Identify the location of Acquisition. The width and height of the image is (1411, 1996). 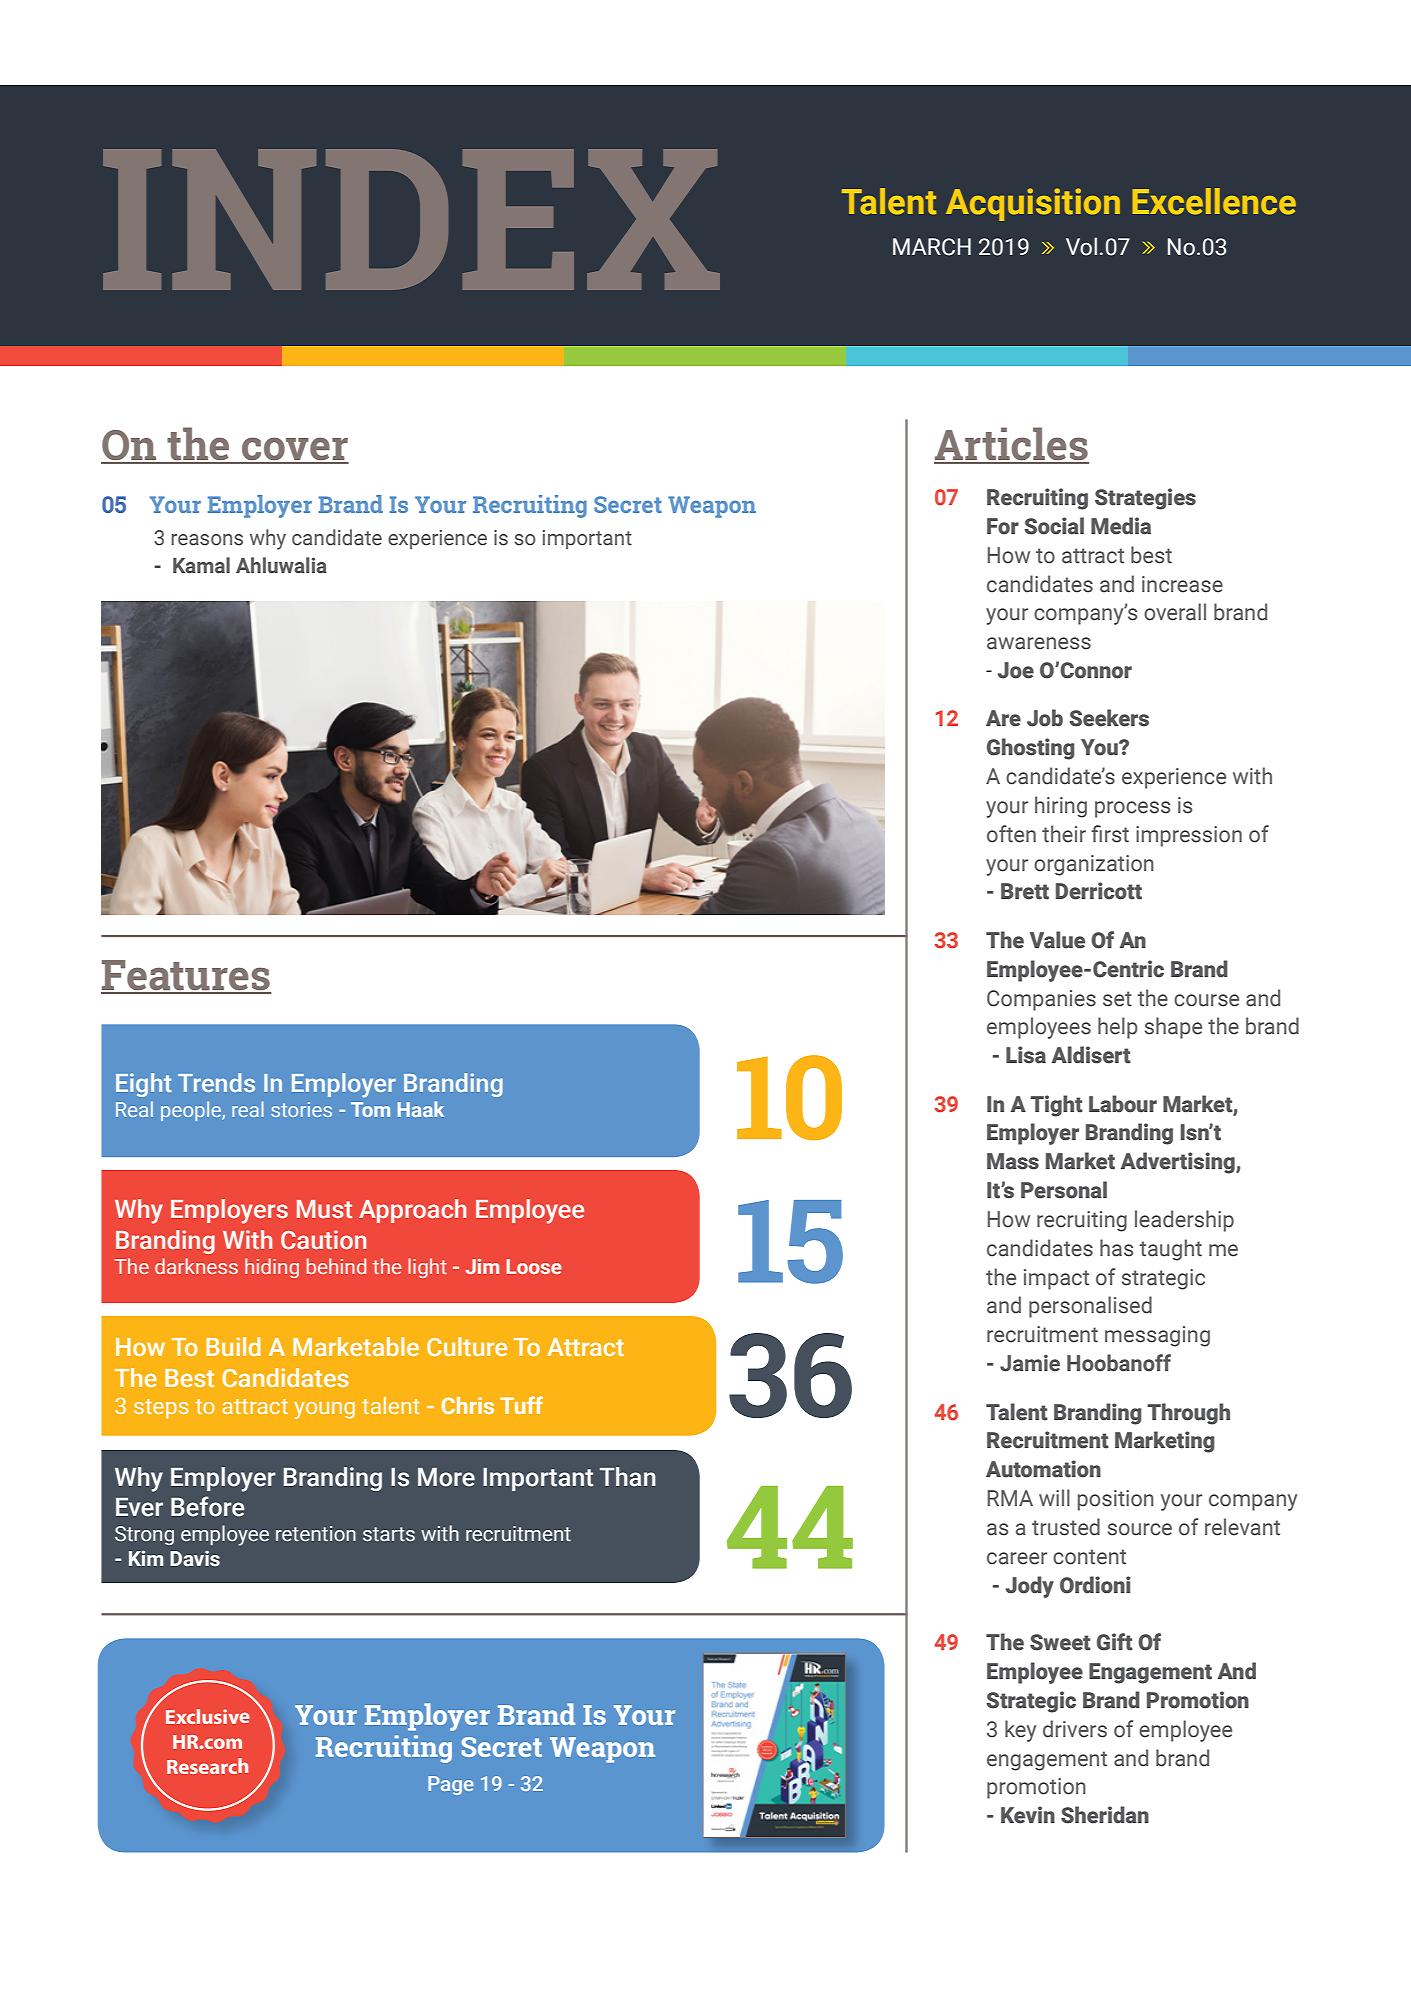
(1033, 204).
